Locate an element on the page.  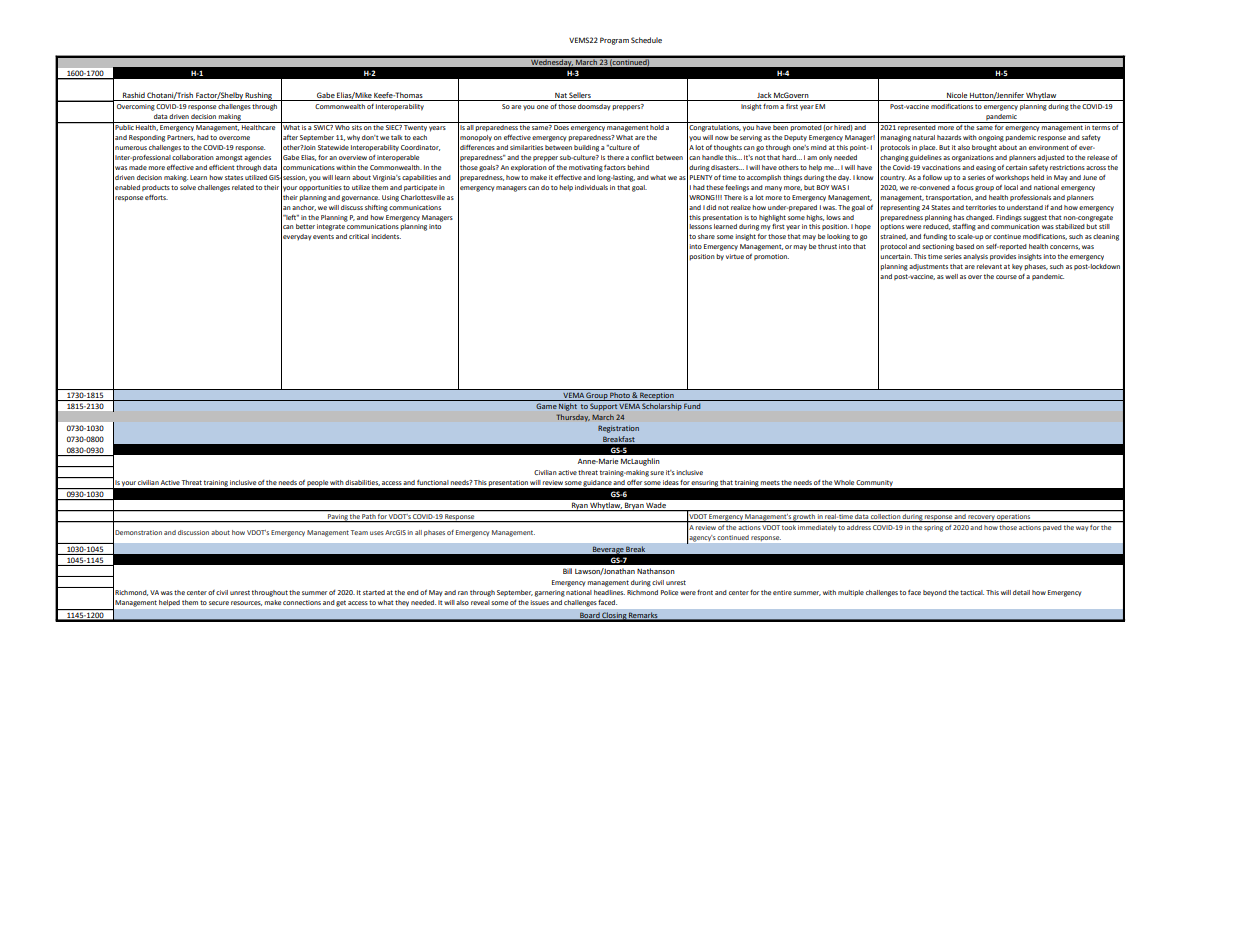
Nicole is located at coordinates (957, 96).
